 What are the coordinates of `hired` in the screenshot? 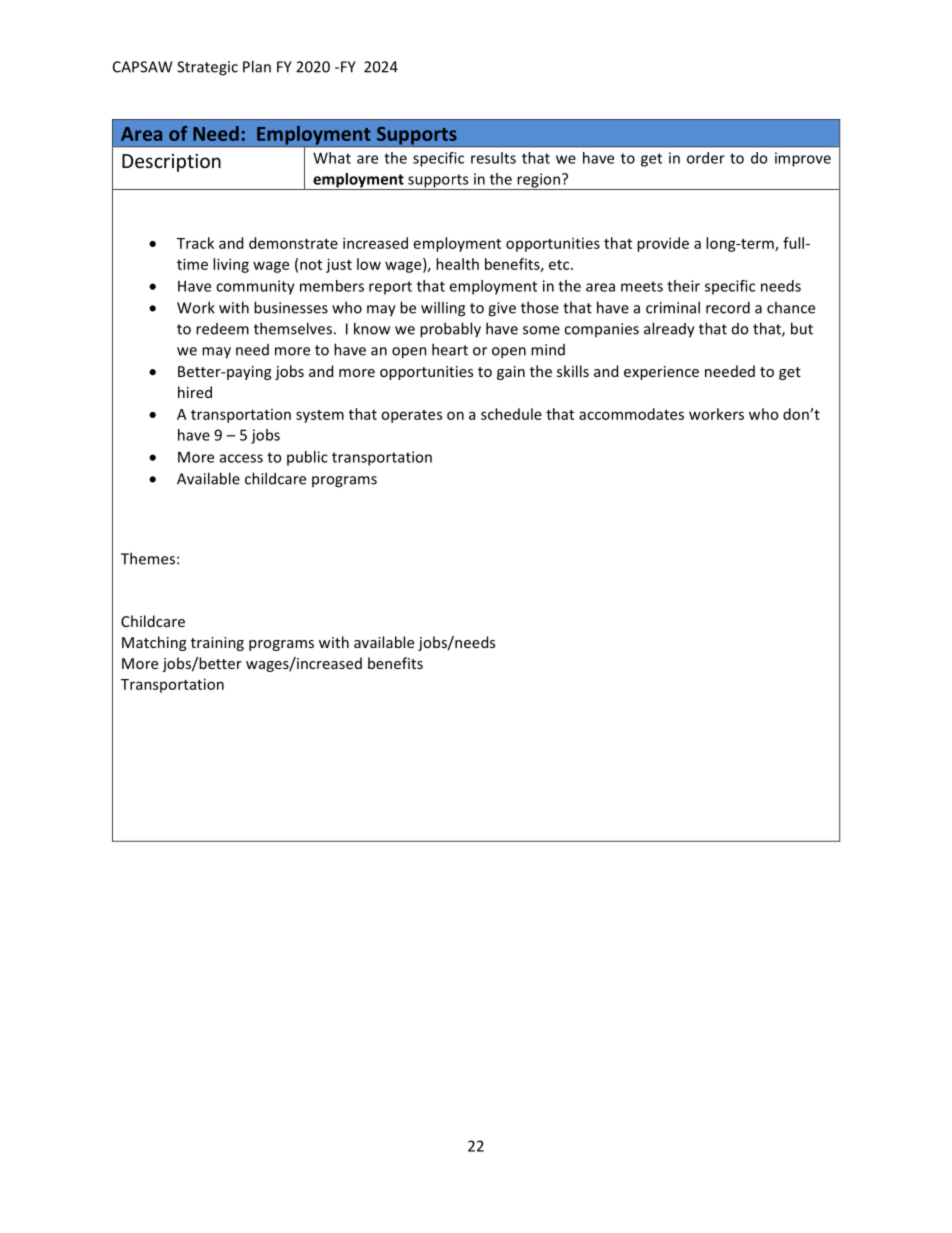 It's located at (195, 392).
